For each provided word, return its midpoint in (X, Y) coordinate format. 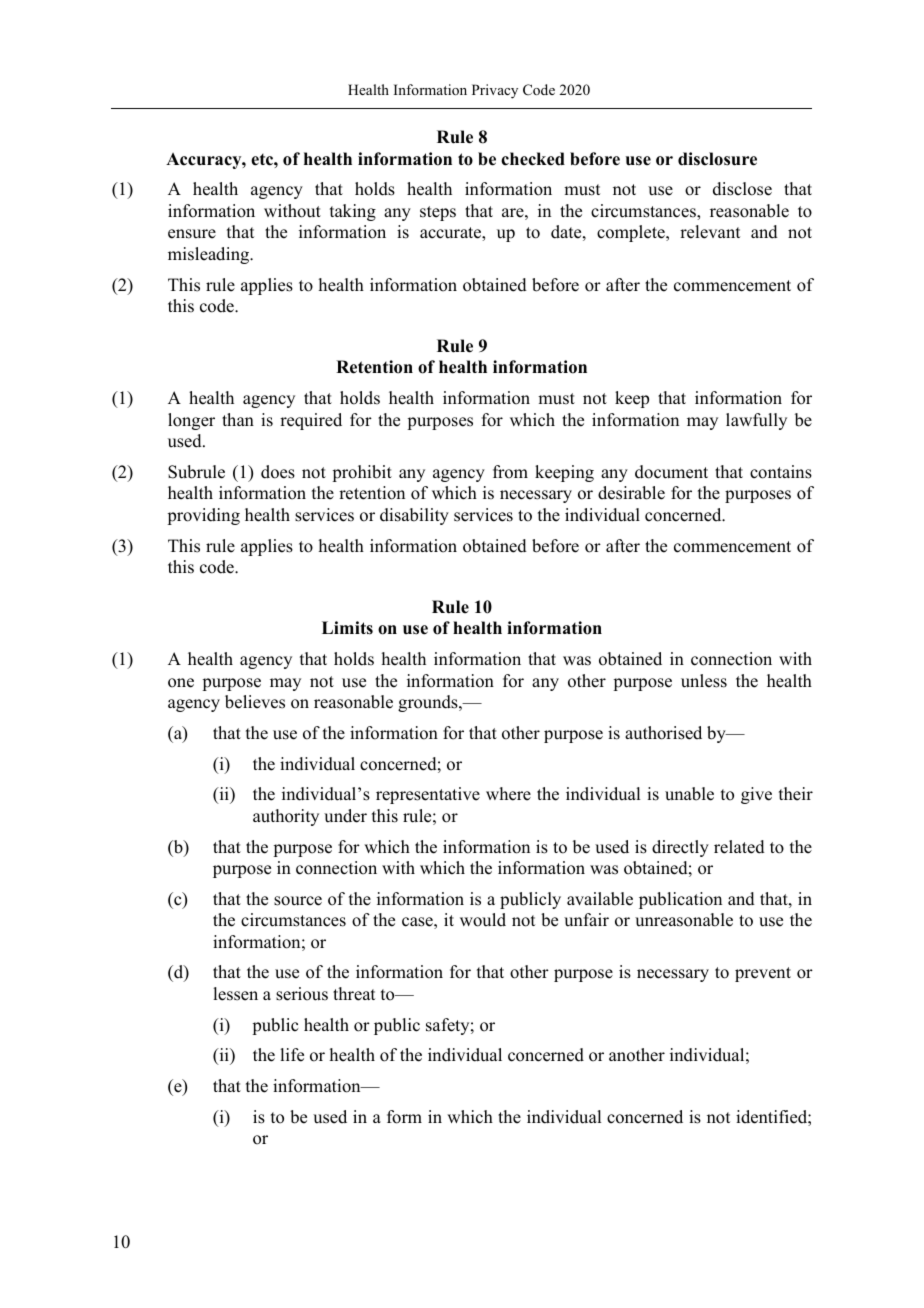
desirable (631, 493)
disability (414, 516)
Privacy (495, 91)
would (483, 920)
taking (353, 212)
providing (203, 516)
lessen (235, 994)
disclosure (717, 159)
